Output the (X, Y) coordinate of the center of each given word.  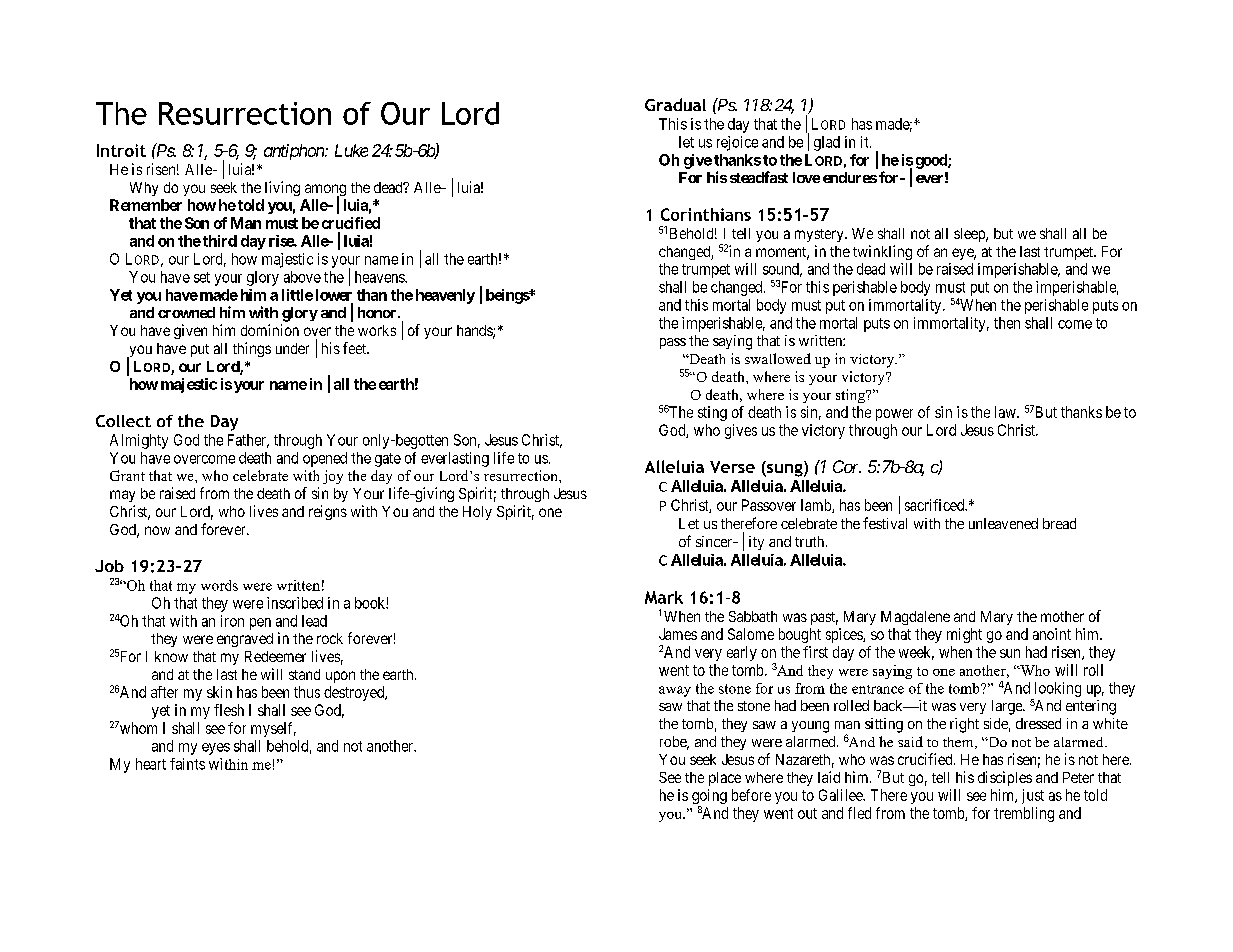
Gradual (675, 104)
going (709, 798)
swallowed (778, 358)
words (219, 585)
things (252, 349)
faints (187, 764)
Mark (664, 597)
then (1007, 323)
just (1033, 796)
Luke (351, 150)
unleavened (1003, 523)
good (932, 161)
